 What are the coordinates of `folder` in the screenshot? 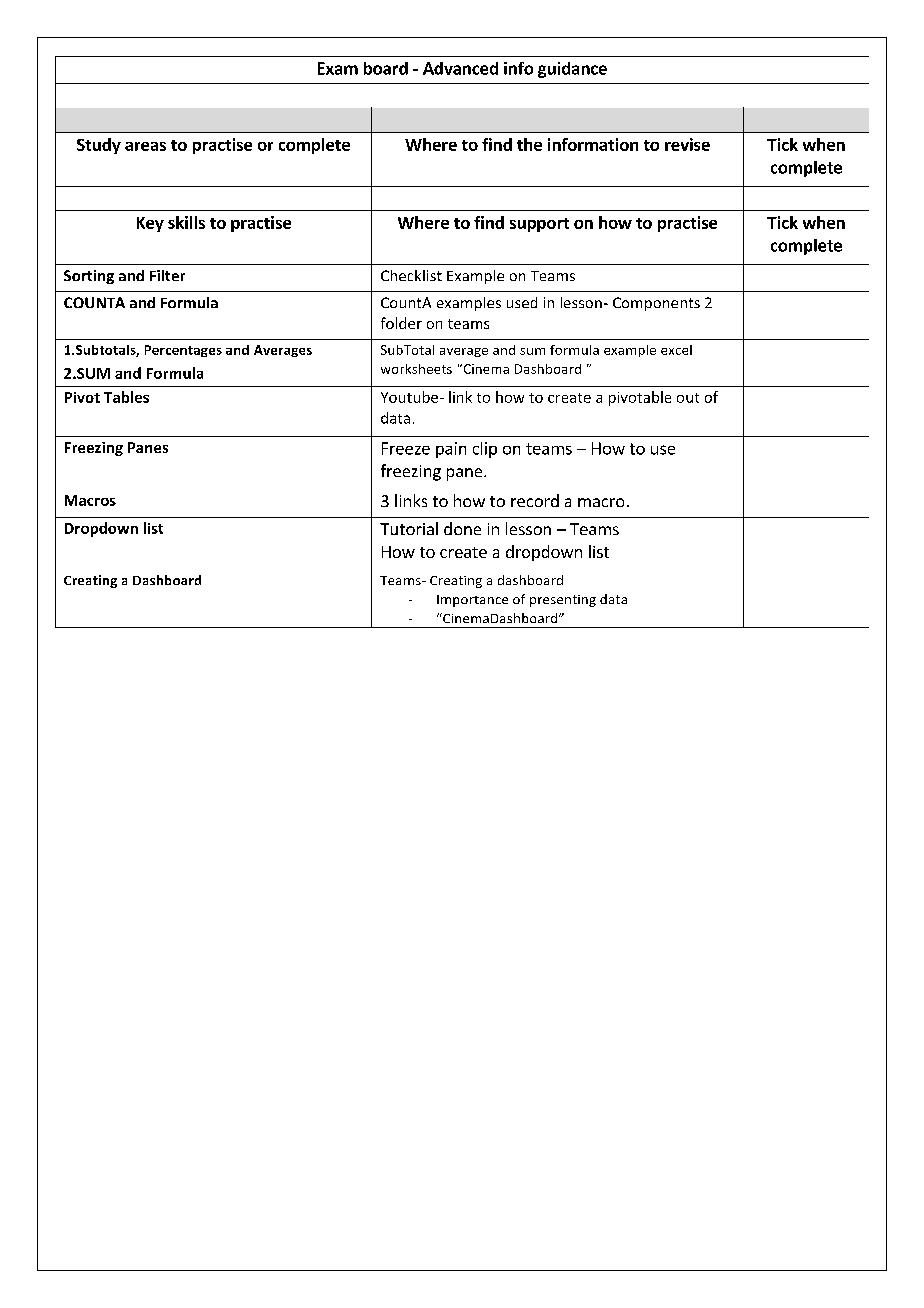 It's located at (401, 323).
